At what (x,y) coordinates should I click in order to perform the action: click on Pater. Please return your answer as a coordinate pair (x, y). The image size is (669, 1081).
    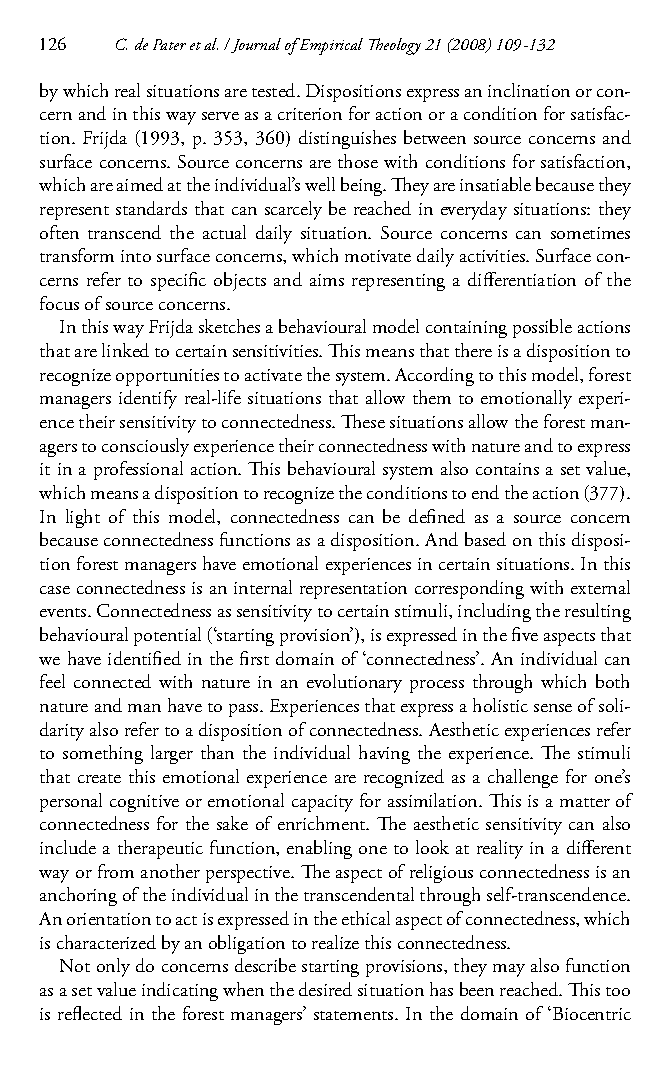
    Looking at the image, I should click on (169, 44).
